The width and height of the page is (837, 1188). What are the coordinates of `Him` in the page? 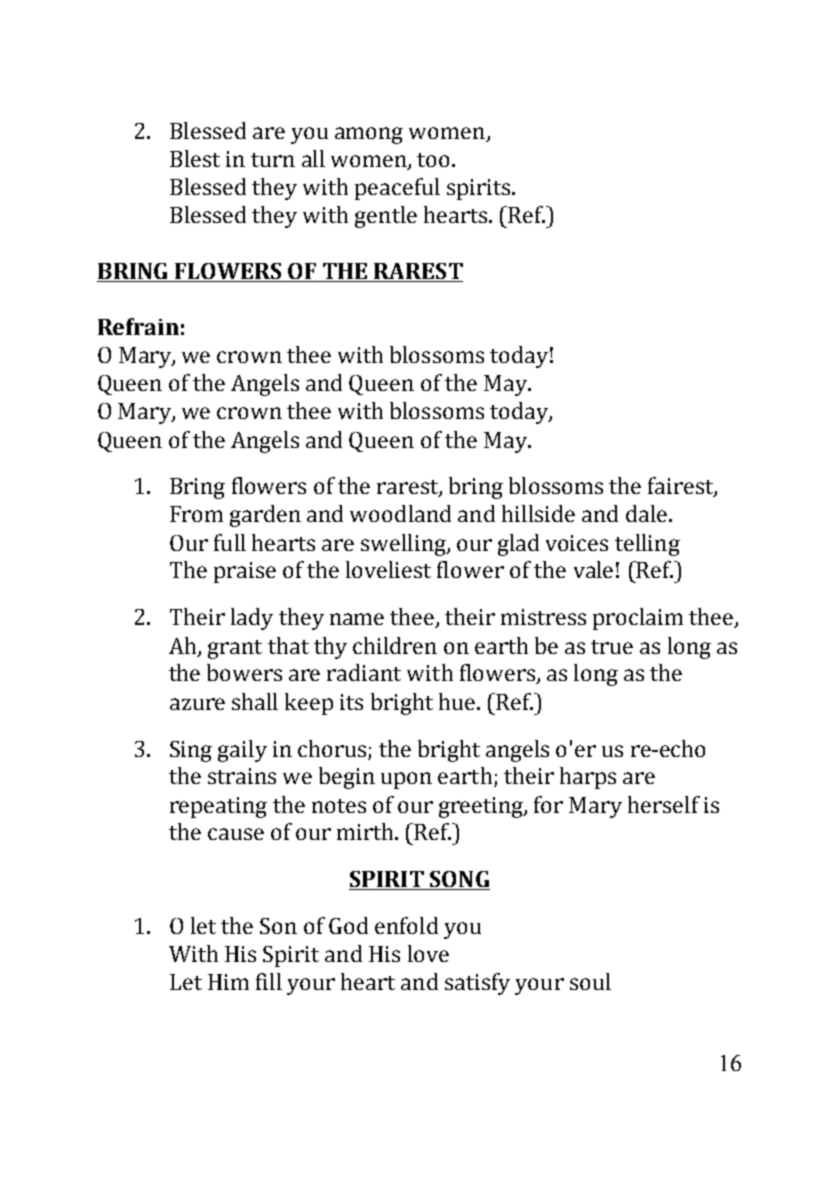 It's located at (228, 982).
